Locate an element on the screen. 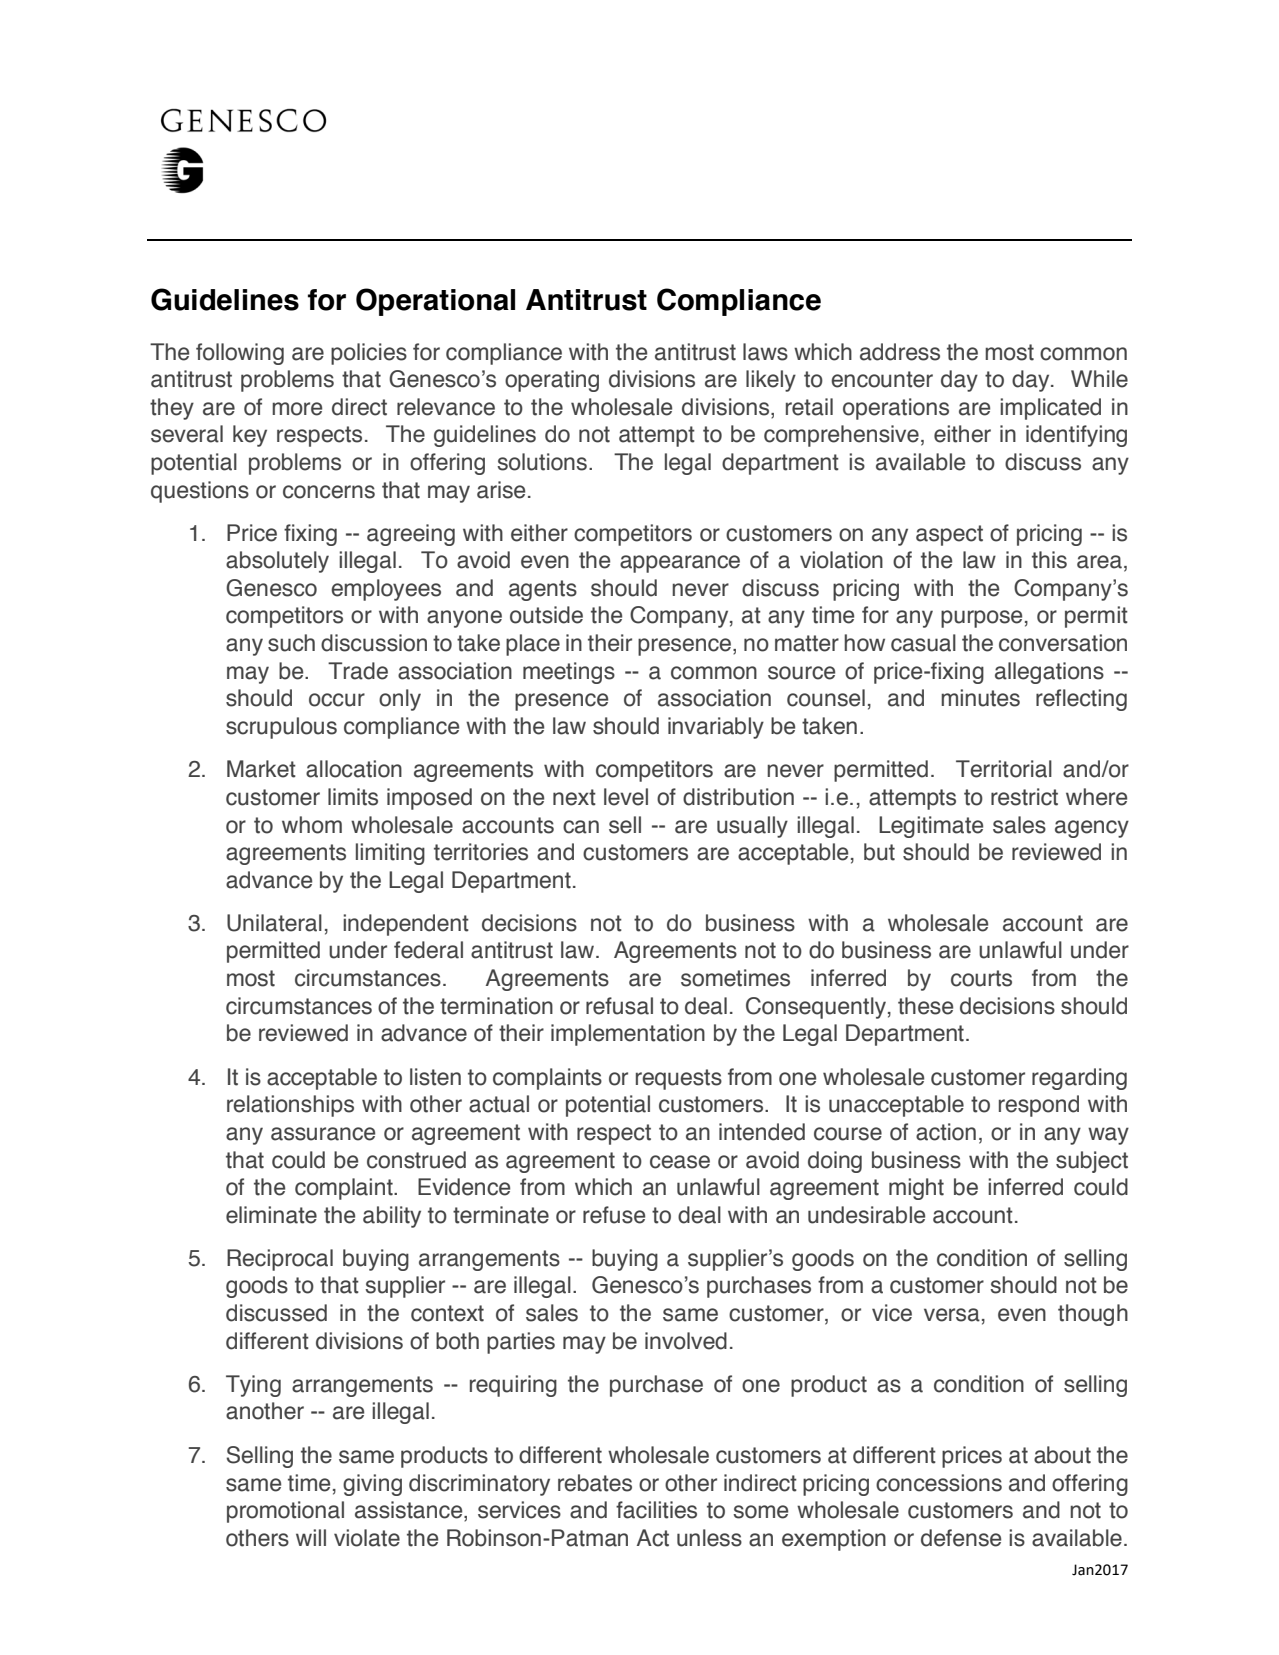 The image size is (1279, 1655). following is located at coordinates (240, 354).
